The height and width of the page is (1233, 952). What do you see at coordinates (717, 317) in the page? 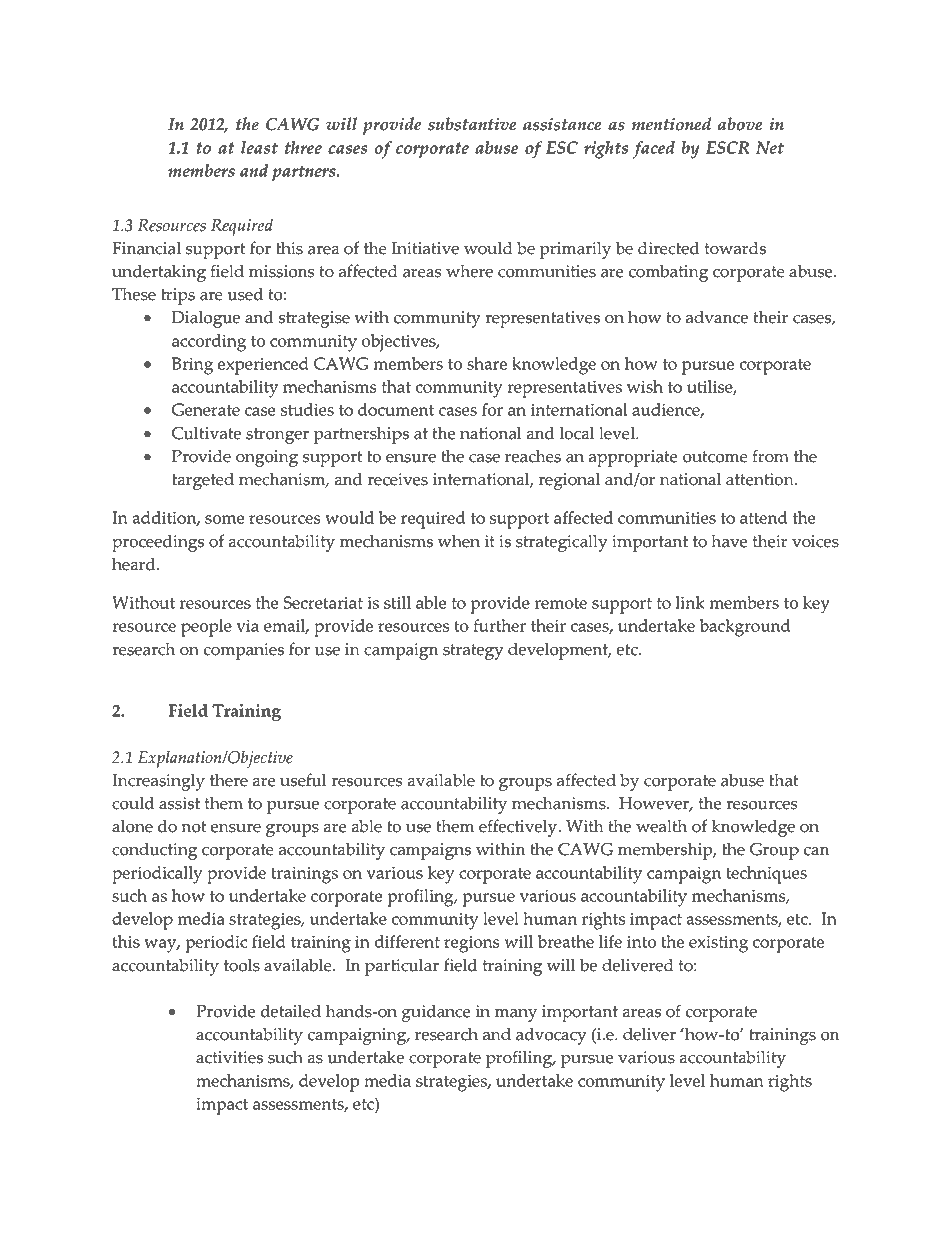
I see `advance` at bounding box center [717, 317].
